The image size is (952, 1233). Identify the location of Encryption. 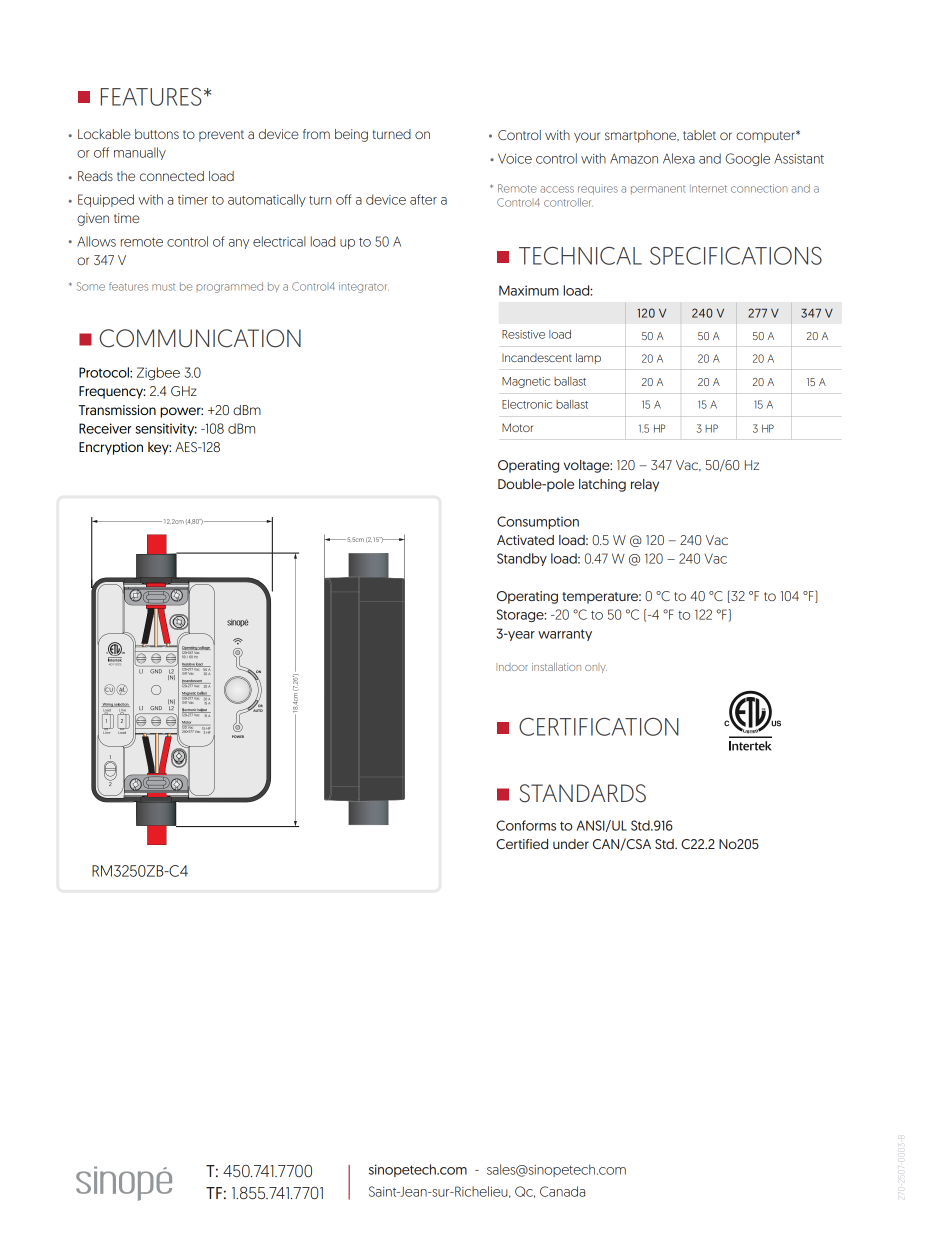
(111, 448).
